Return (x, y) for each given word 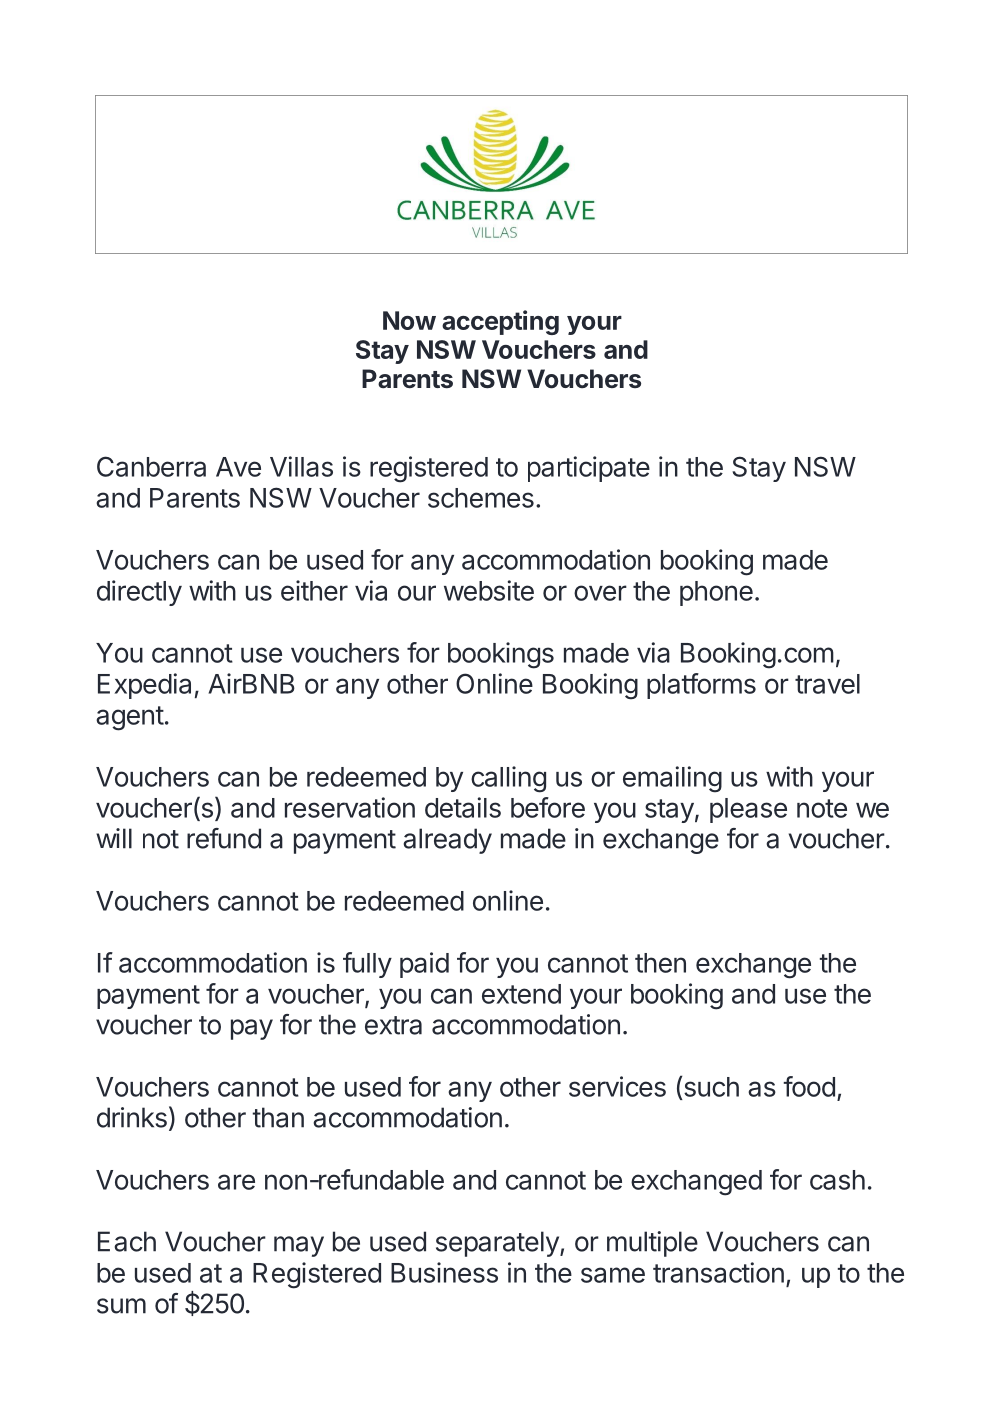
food (809, 1086)
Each (127, 1241)
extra (393, 1025)
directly (139, 593)
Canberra (151, 466)
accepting (500, 322)
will (114, 838)
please (748, 810)
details (463, 807)
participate (589, 469)
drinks (132, 1117)
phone (716, 593)
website (489, 590)
